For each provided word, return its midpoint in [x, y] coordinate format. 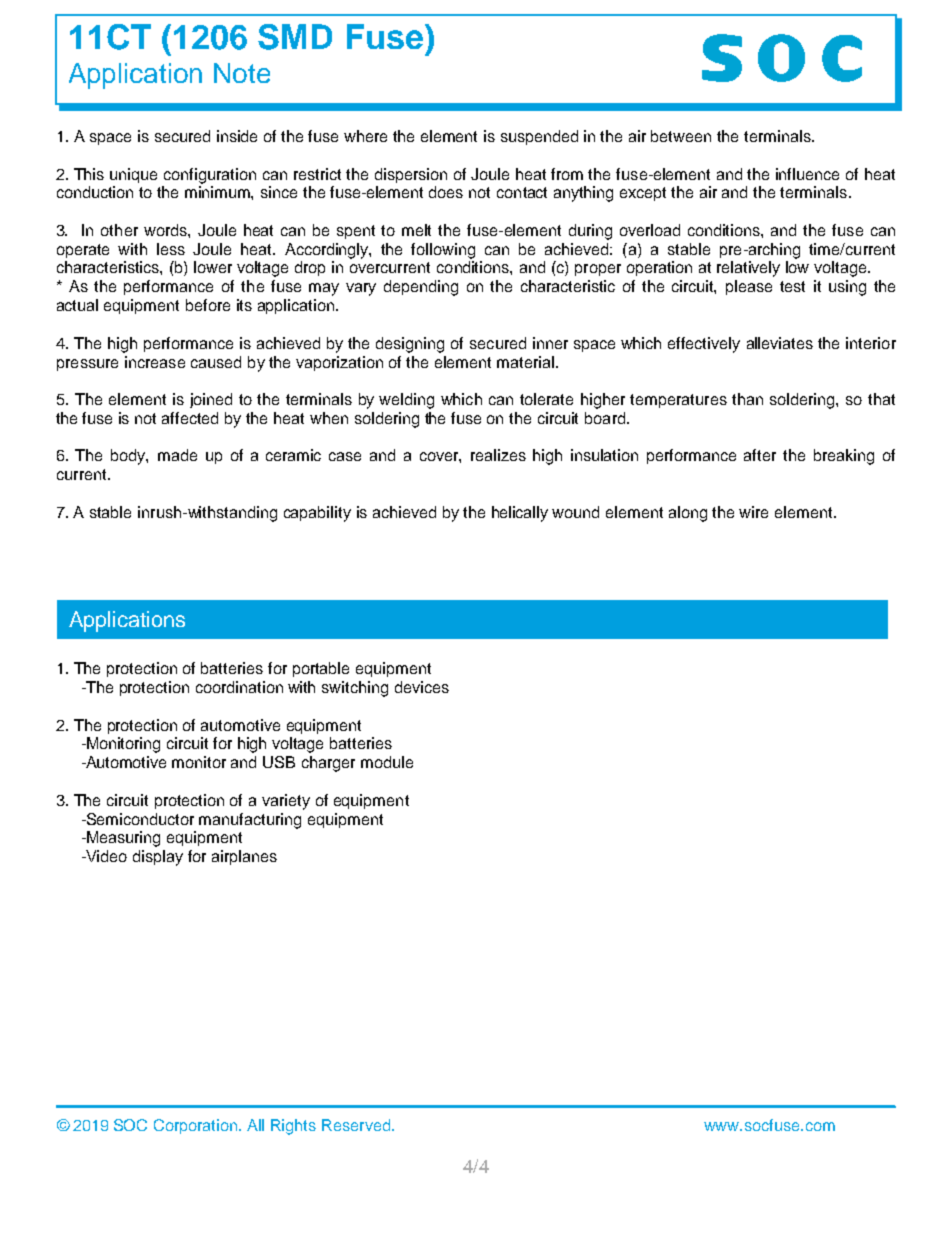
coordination [239, 687]
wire [753, 512]
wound [575, 512]
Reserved [357, 1125]
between [681, 136]
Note [242, 73]
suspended [539, 137]
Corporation [197, 1126]
